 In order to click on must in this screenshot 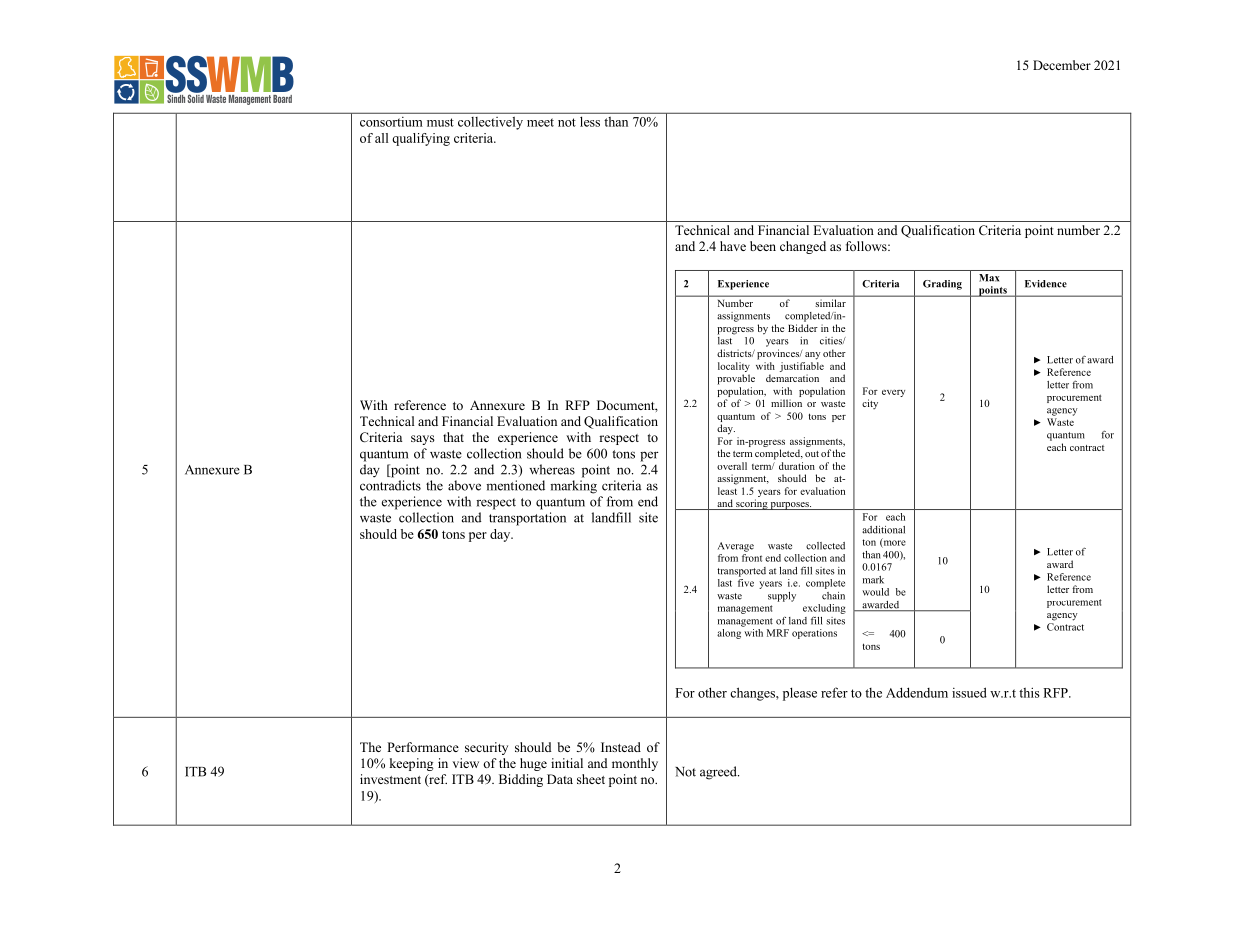, I will do `click(440, 122)`.
